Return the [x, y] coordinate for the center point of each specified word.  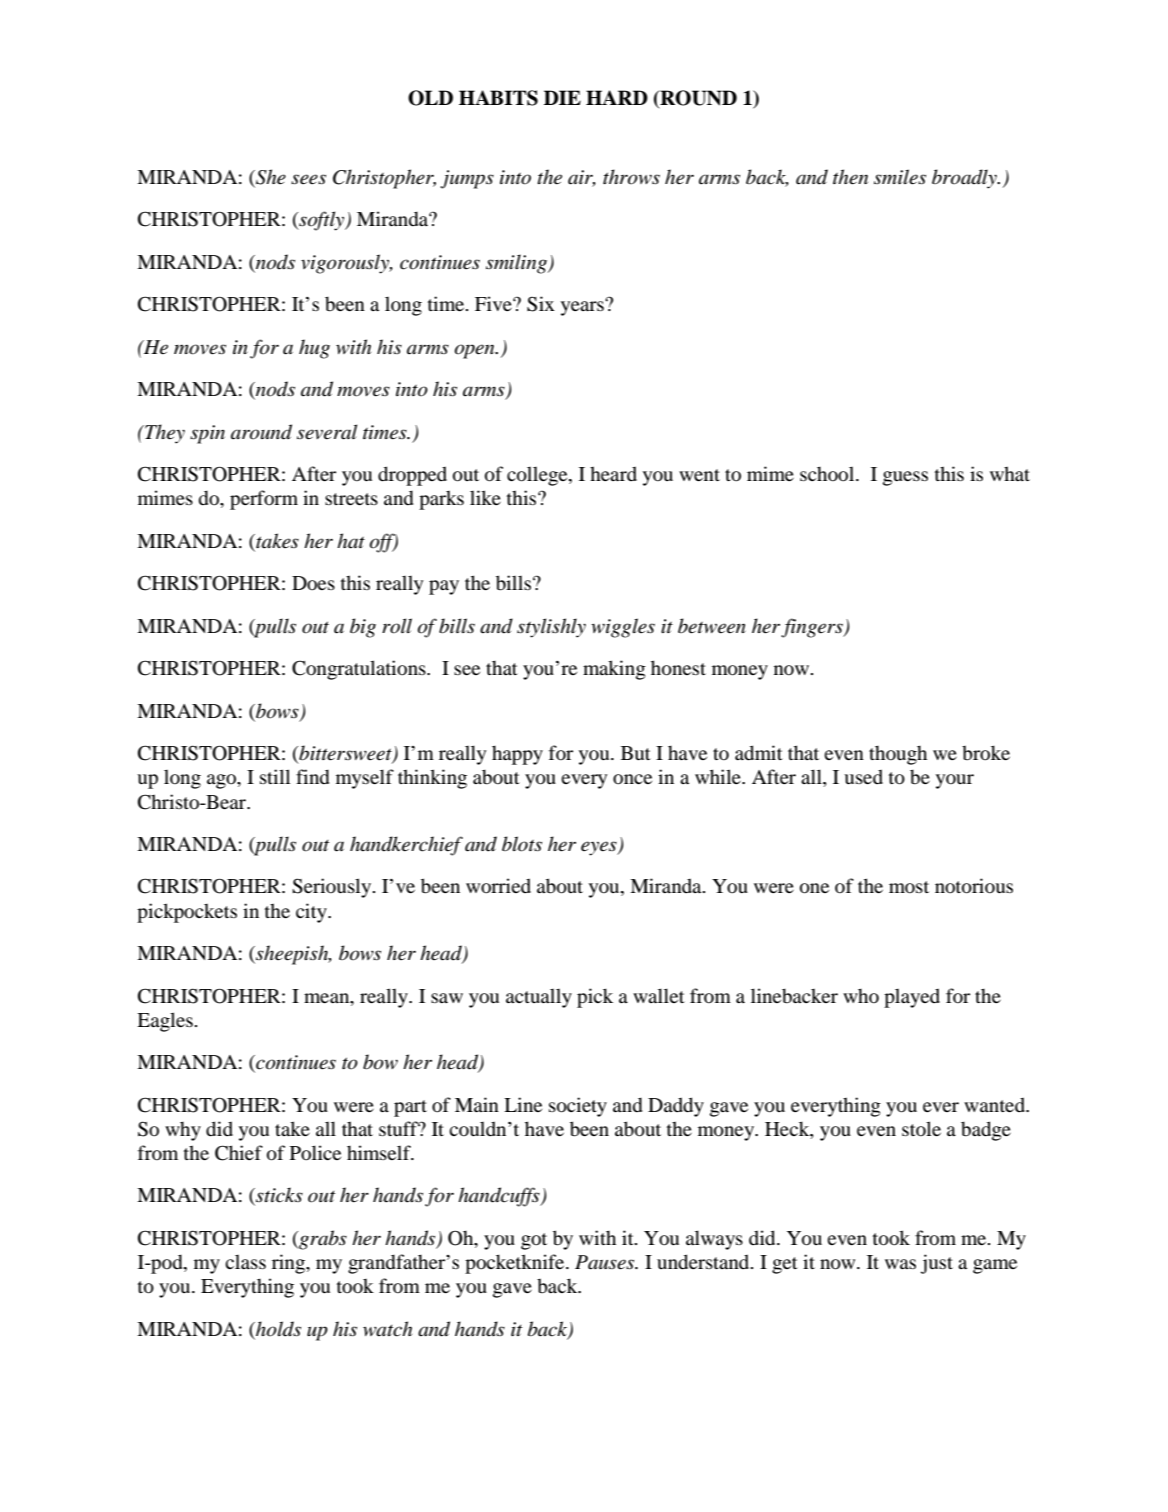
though [898, 755]
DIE [562, 97]
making [614, 670]
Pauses [606, 1262]
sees [308, 179]
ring [289, 1264]
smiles [900, 177]
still [275, 776]
